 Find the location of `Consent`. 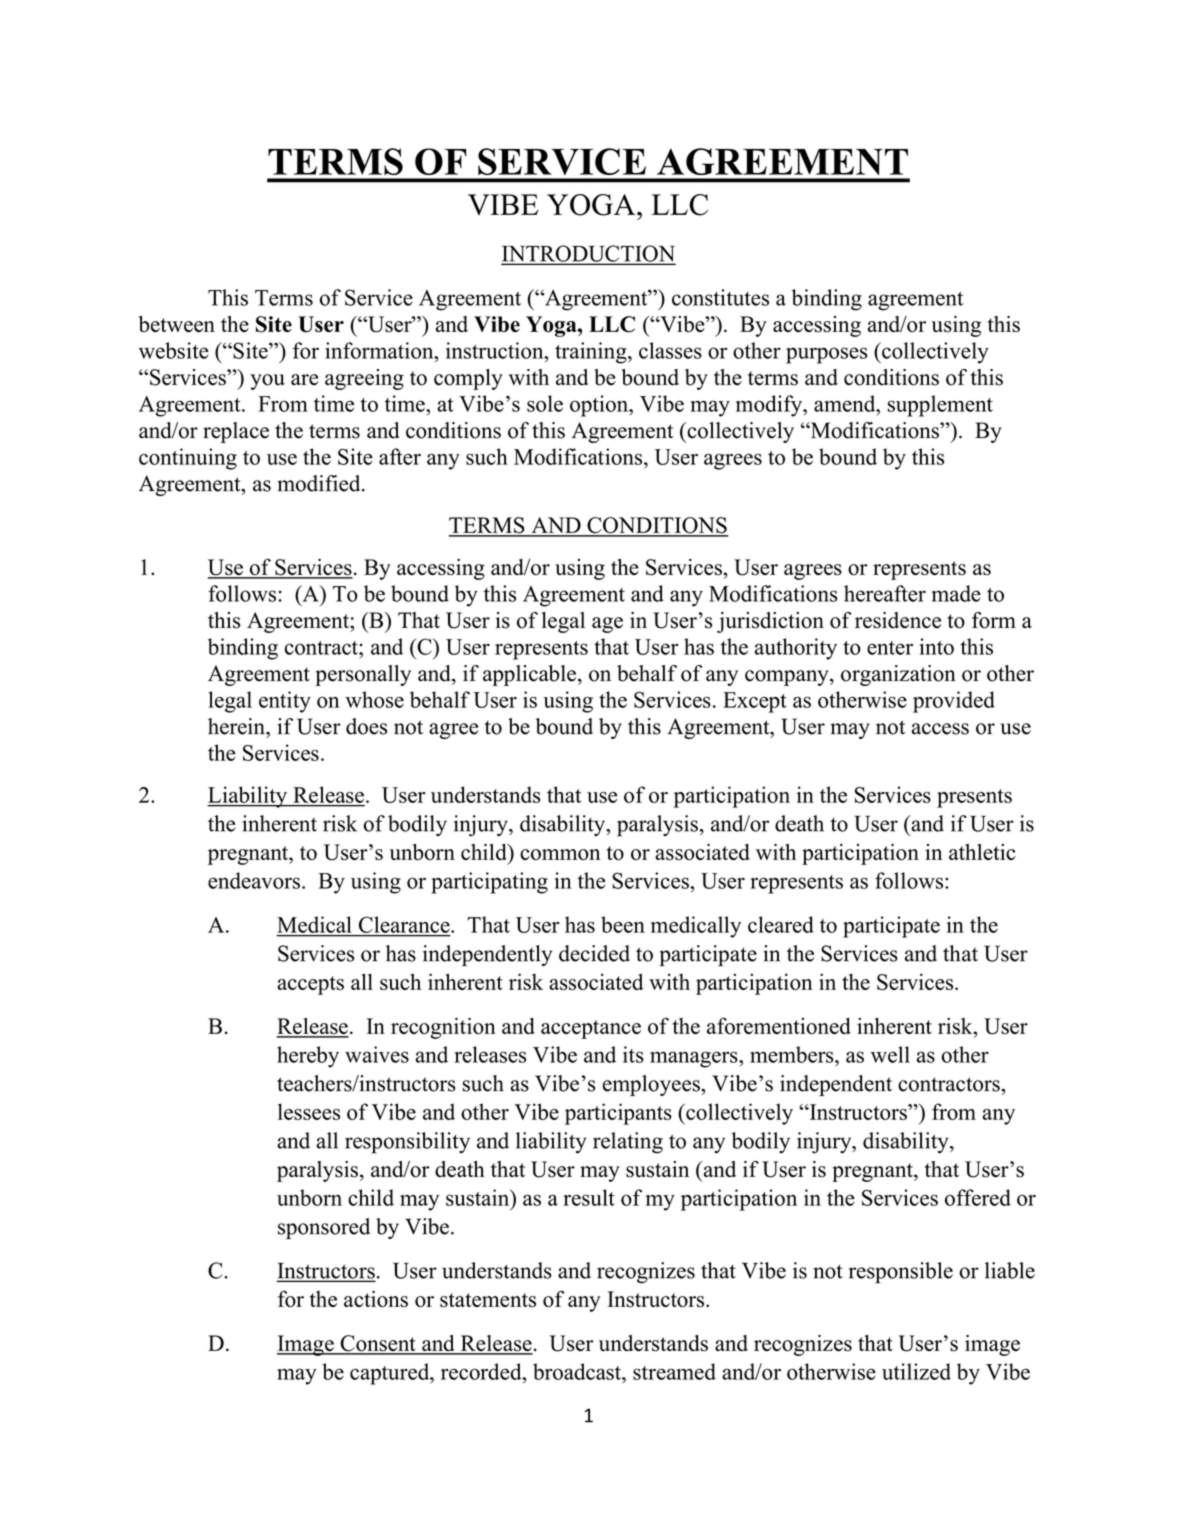

Consent is located at coordinates (378, 1344).
